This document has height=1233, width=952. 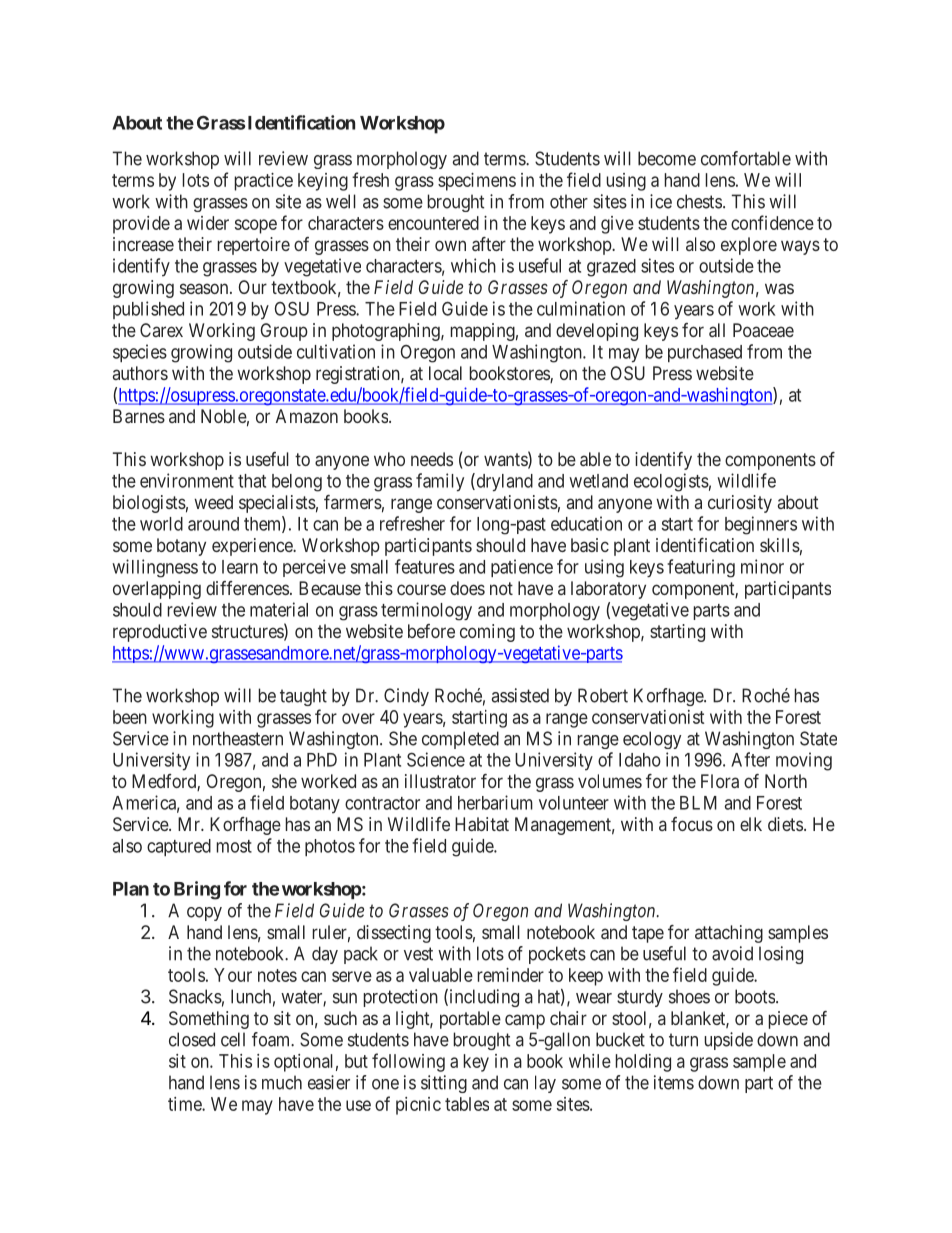 What do you see at coordinates (487, 633) in the document?
I see `coming` at bounding box center [487, 633].
